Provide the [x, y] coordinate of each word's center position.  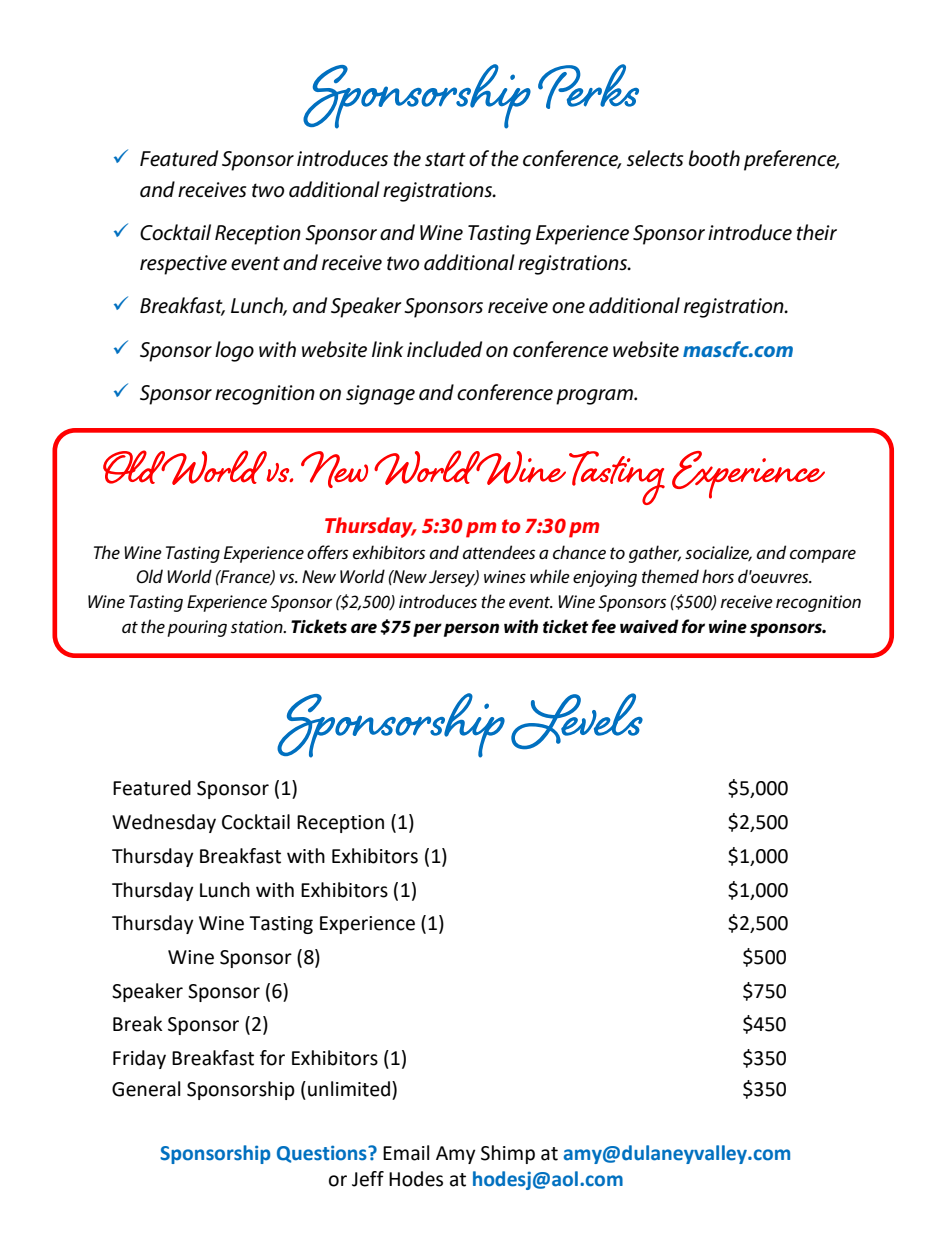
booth [714, 158]
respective [183, 265]
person [471, 630]
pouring [197, 628]
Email [406, 1153]
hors [718, 576]
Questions [323, 1154]
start [445, 159]
